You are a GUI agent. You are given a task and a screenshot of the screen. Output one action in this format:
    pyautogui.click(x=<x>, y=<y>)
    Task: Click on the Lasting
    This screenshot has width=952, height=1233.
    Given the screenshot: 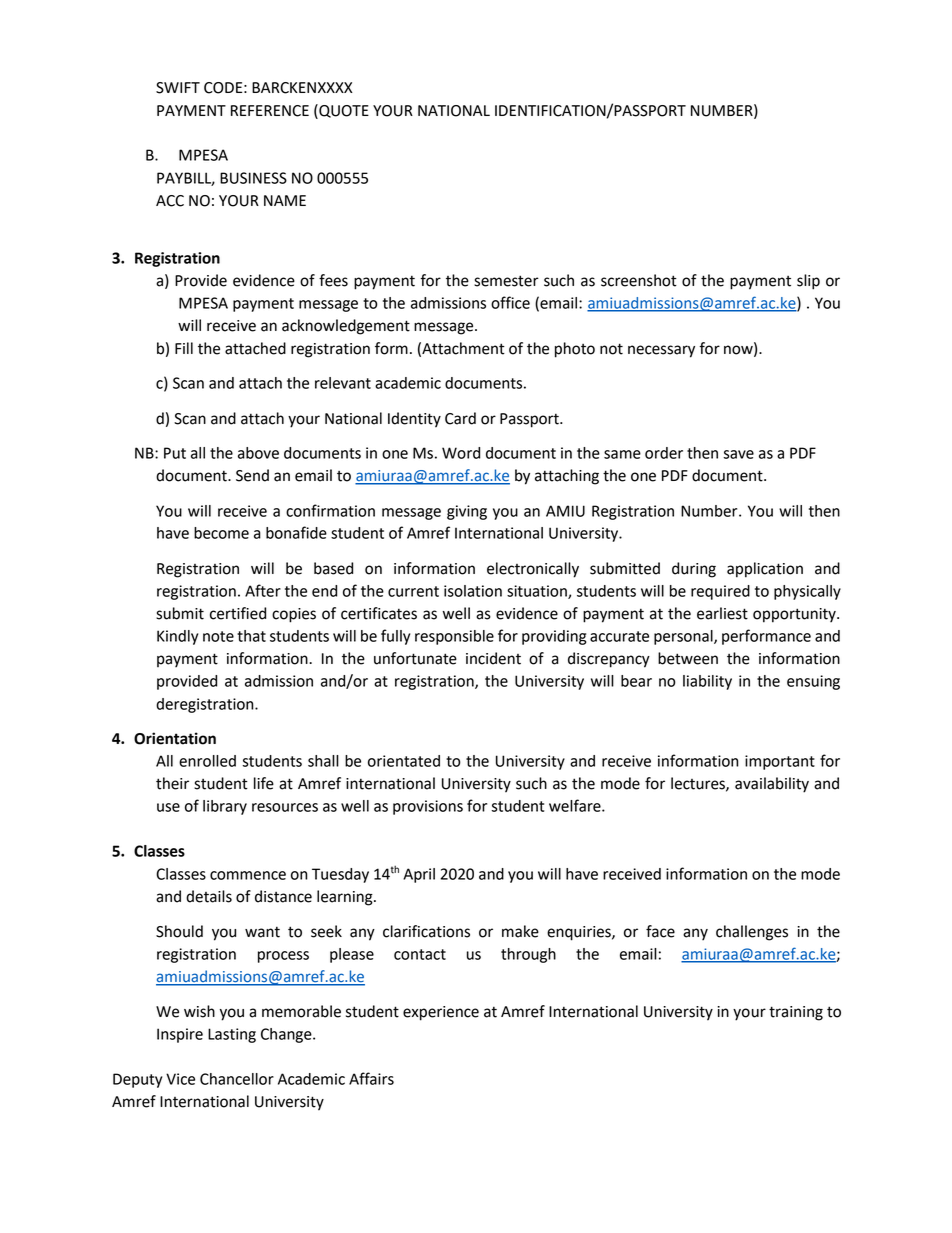 What is the action you would take?
    pyautogui.click(x=232, y=1035)
